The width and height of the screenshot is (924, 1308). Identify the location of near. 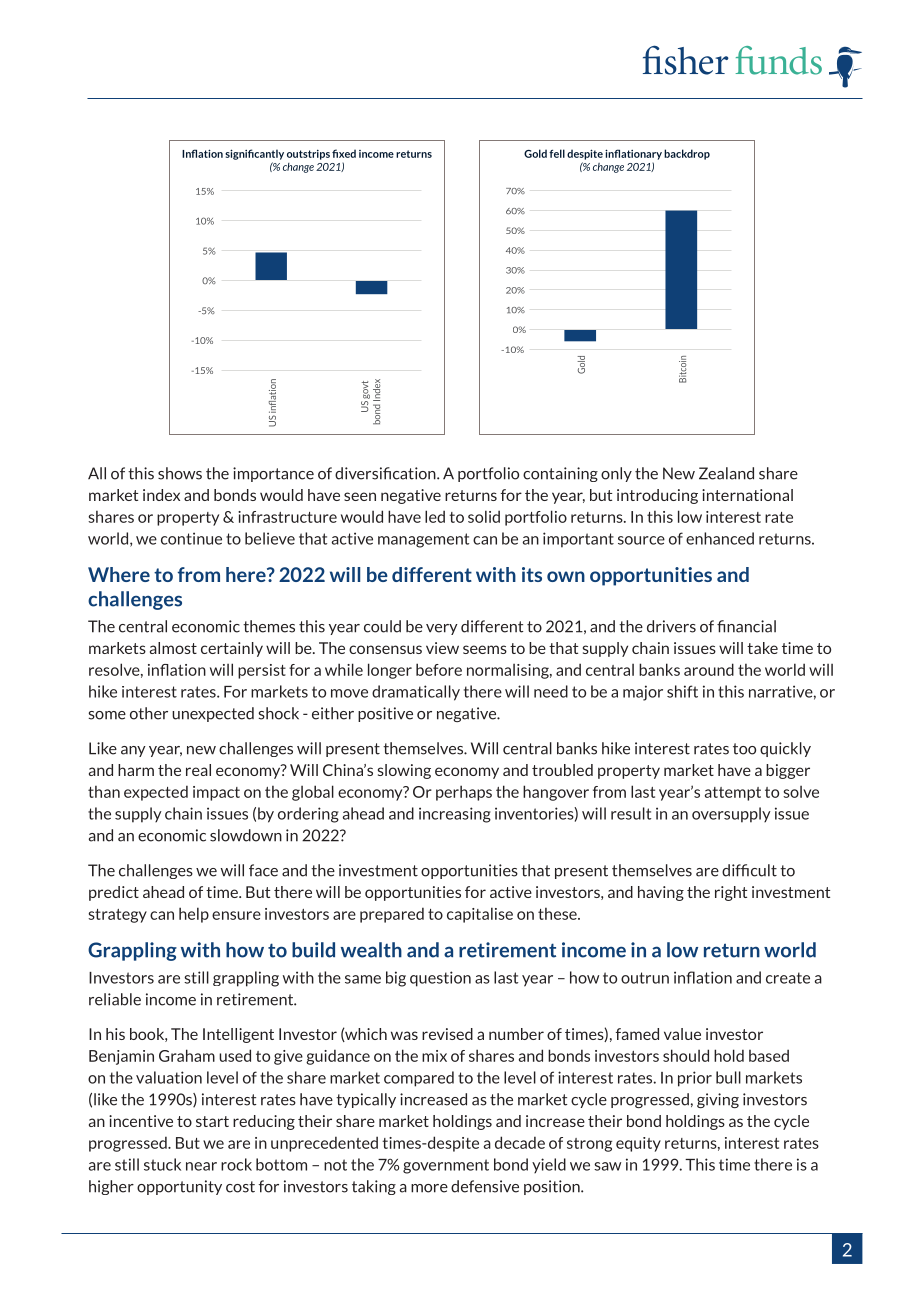
(201, 1166).
